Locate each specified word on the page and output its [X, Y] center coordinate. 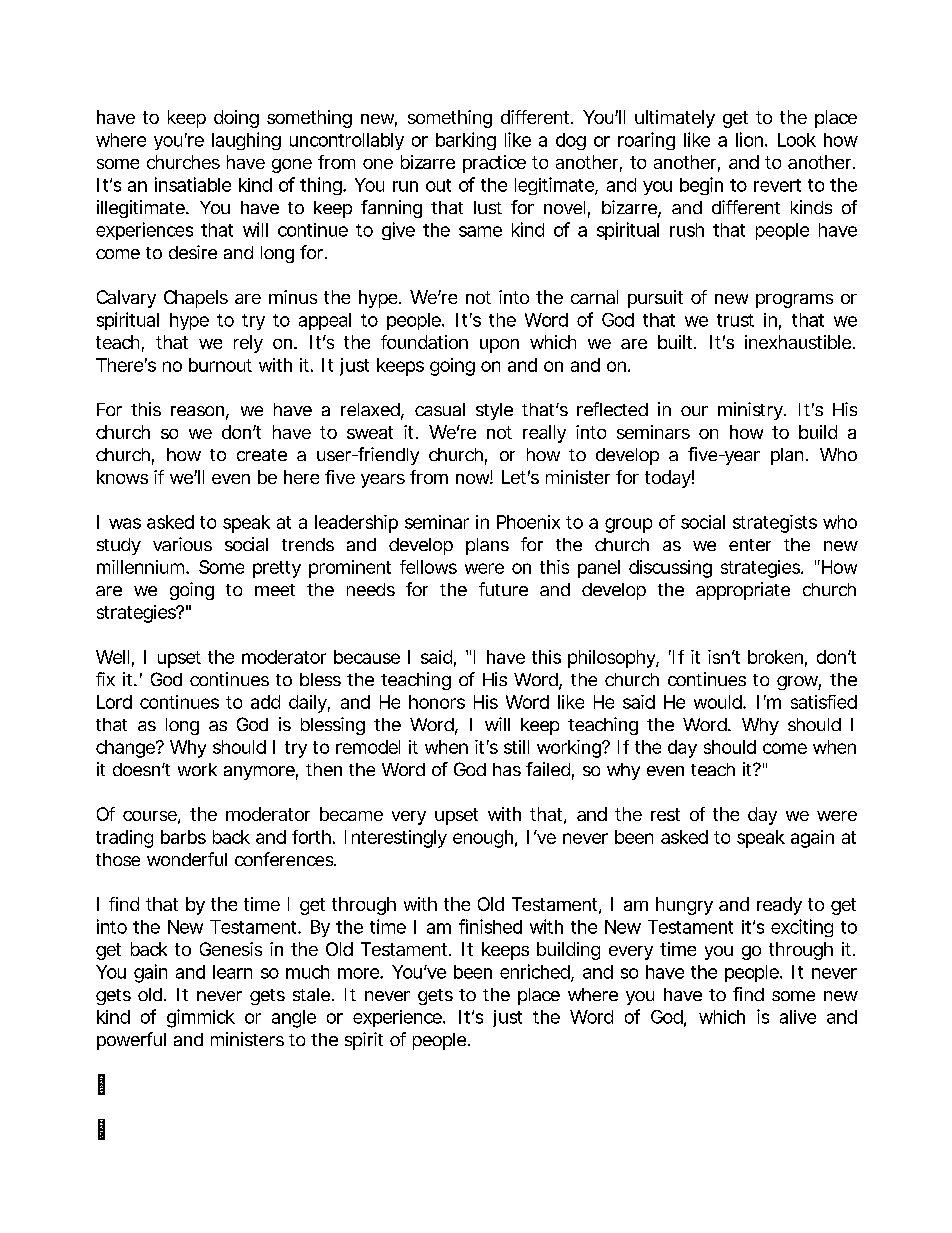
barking [466, 141]
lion [749, 139]
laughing [246, 141]
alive [798, 1017]
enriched [535, 971]
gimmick [201, 1018]
